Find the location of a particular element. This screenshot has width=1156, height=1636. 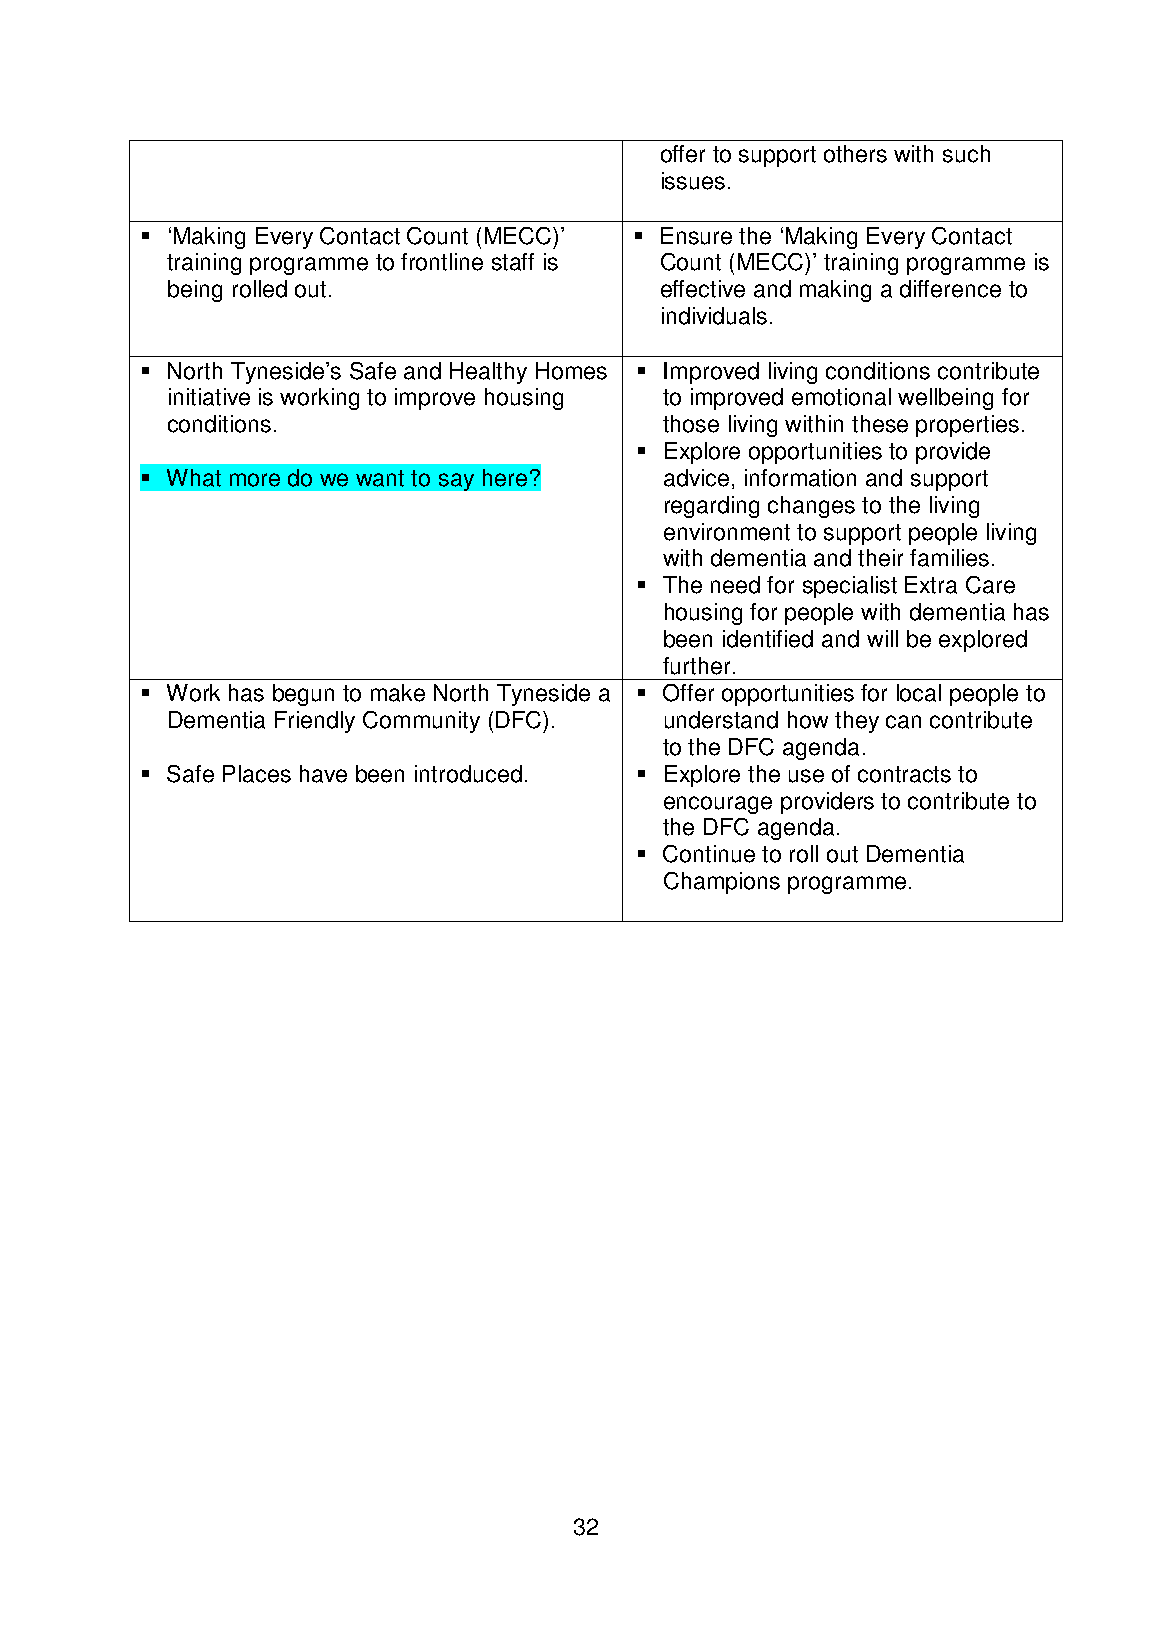

Places is located at coordinates (257, 774).
